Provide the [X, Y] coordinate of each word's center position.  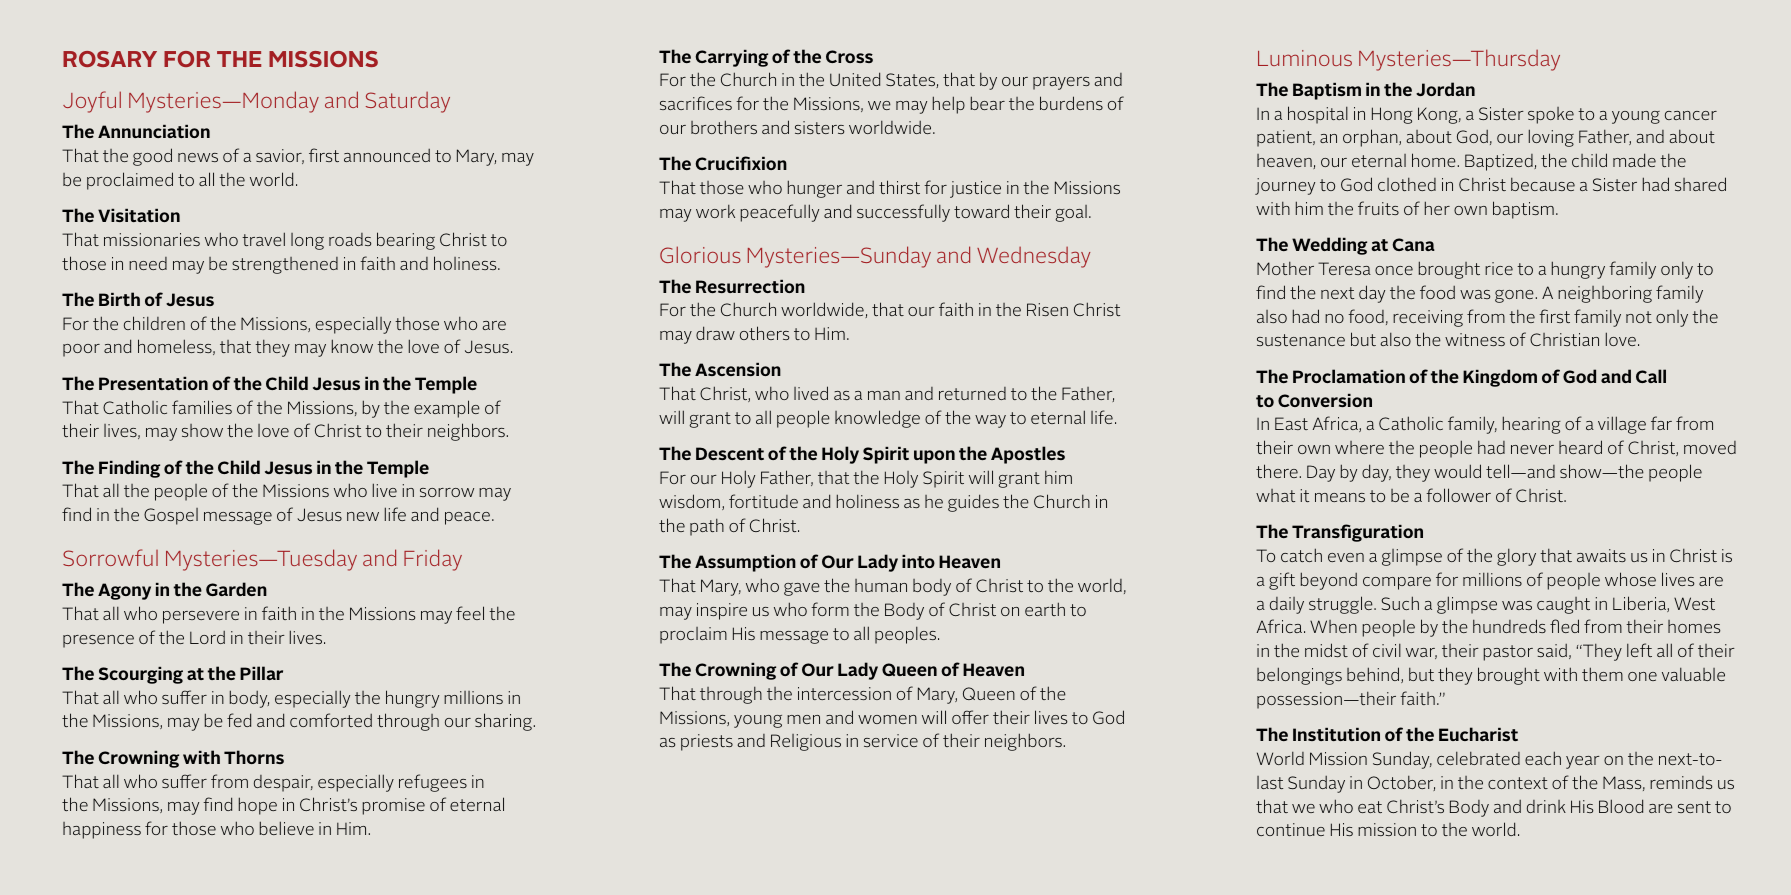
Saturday [408, 102]
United [855, 79]
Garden [236, 589]
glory [1516, 557]
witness [1475, 339]
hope [258, 806]
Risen [1047, 309]
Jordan [1445, 89]
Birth [119, 299]
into [918, 561]
